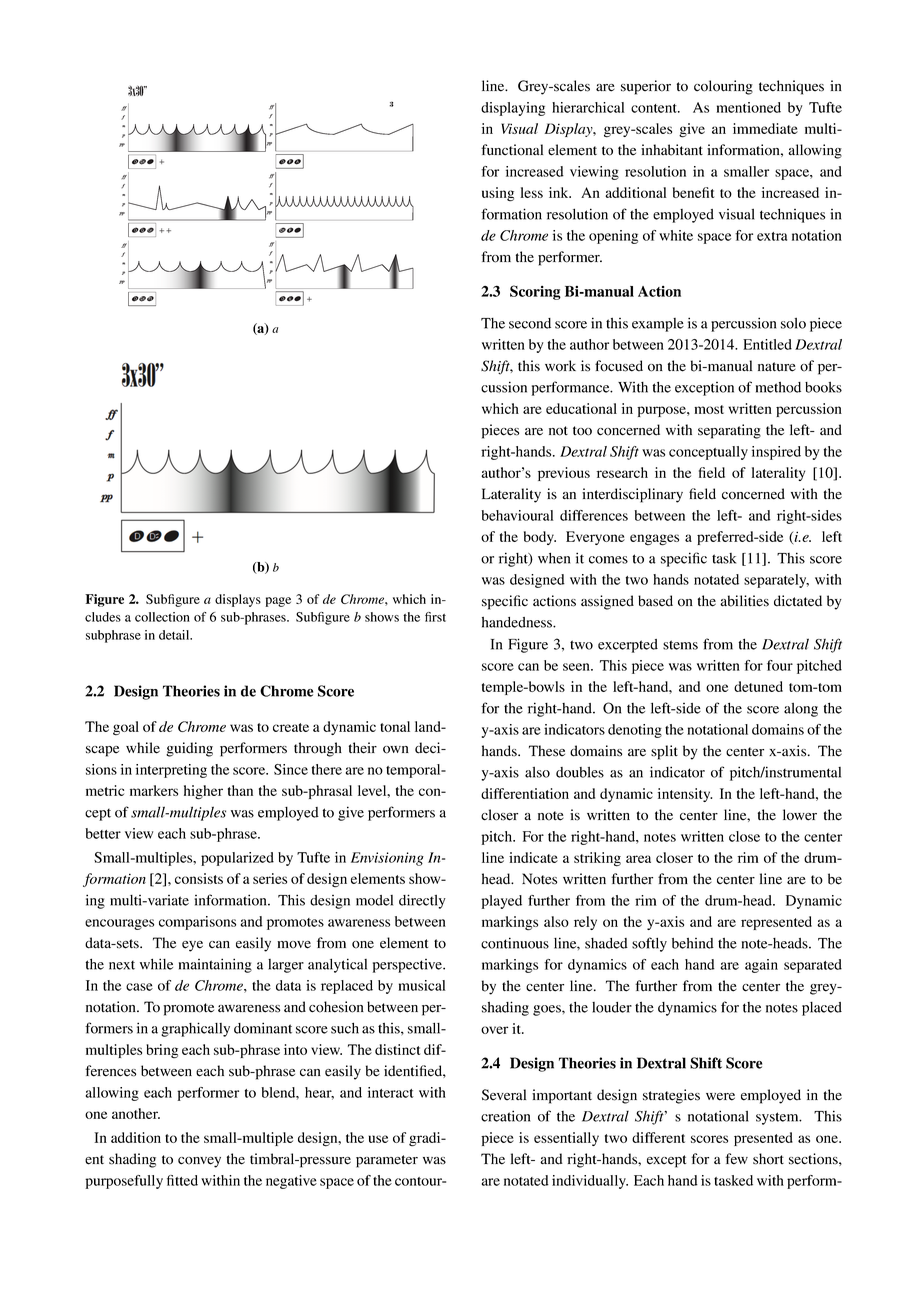 This image has height=1308, width=924. What do you see at coordinates (199, 878) in the image?
I see `consists` at bounding box center [199, 878].
